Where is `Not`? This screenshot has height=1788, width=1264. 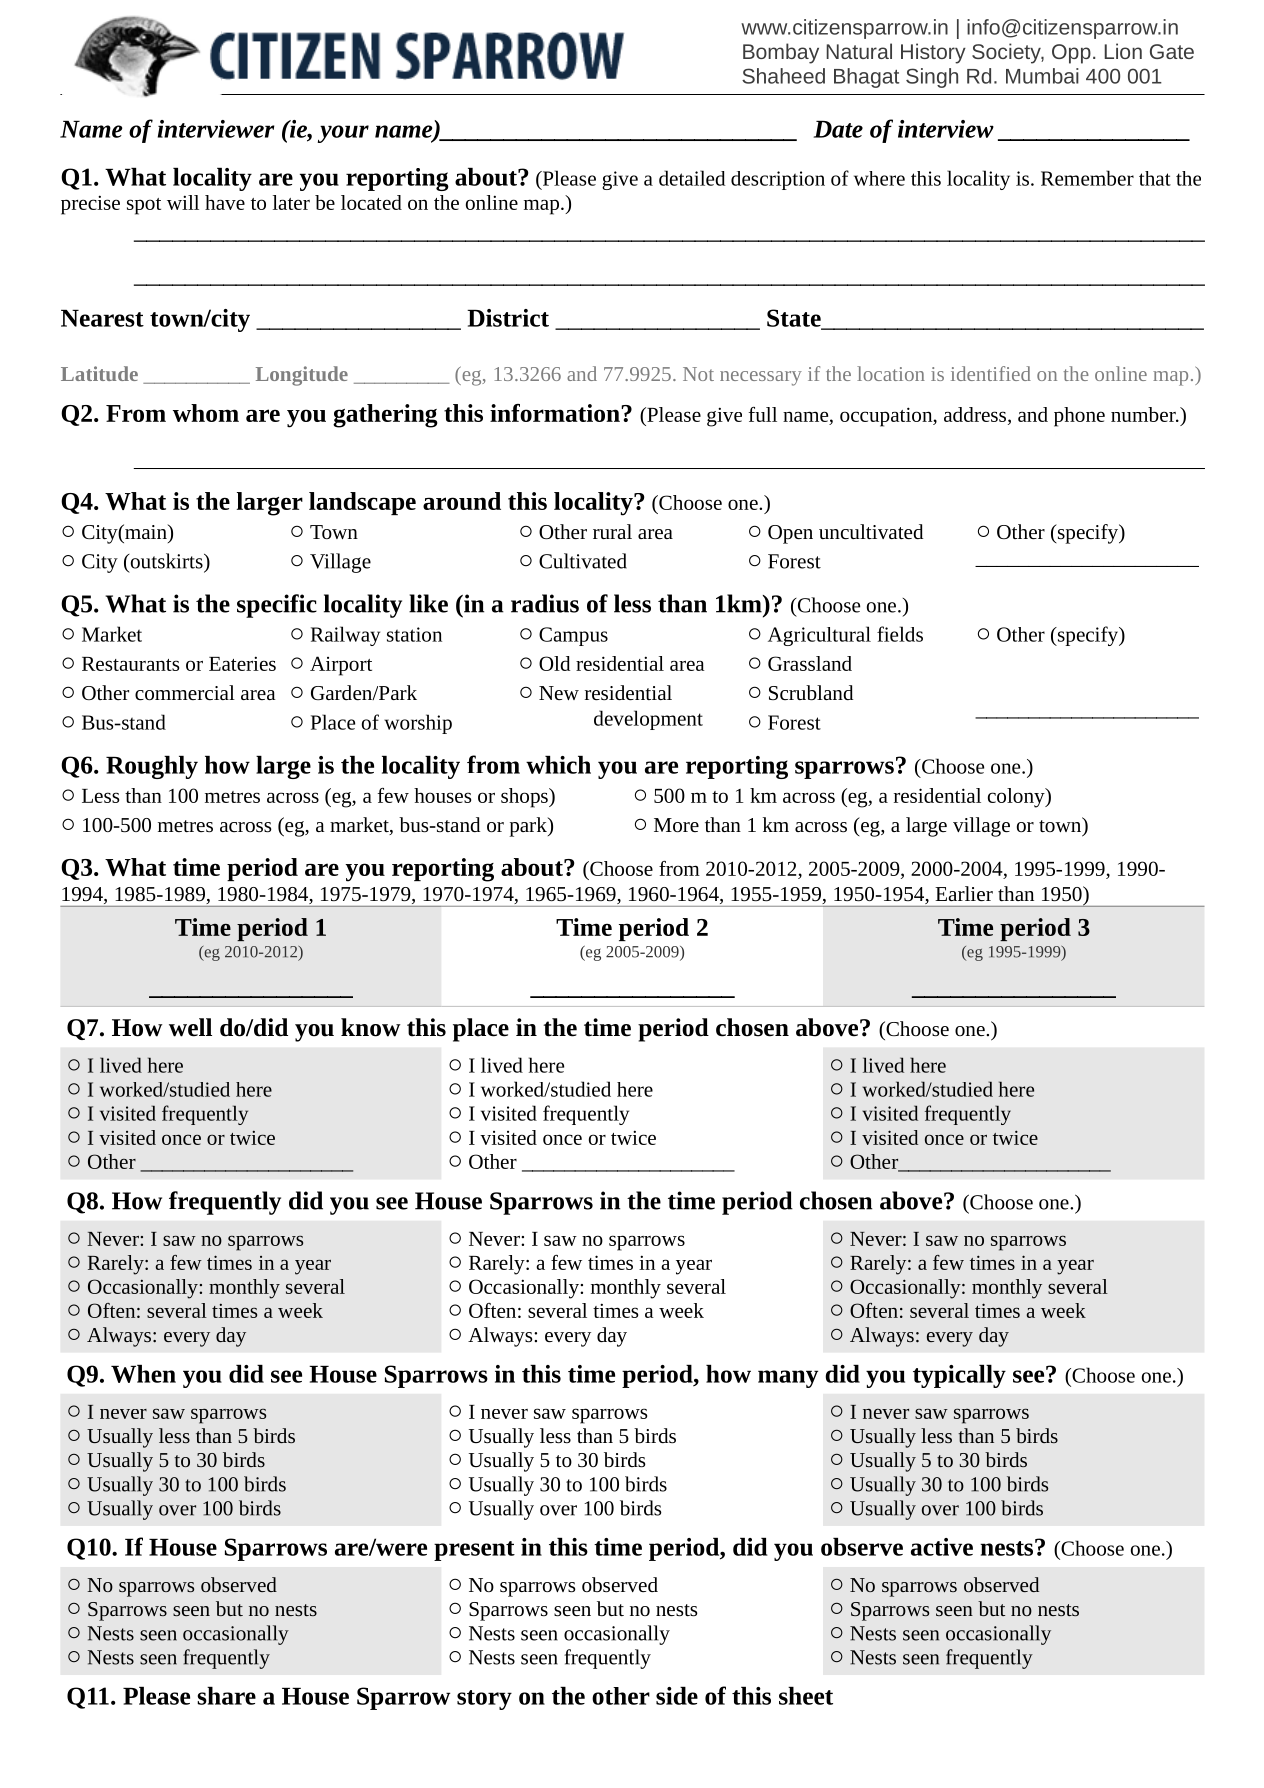 Not is located at coordinates (698, 374).
